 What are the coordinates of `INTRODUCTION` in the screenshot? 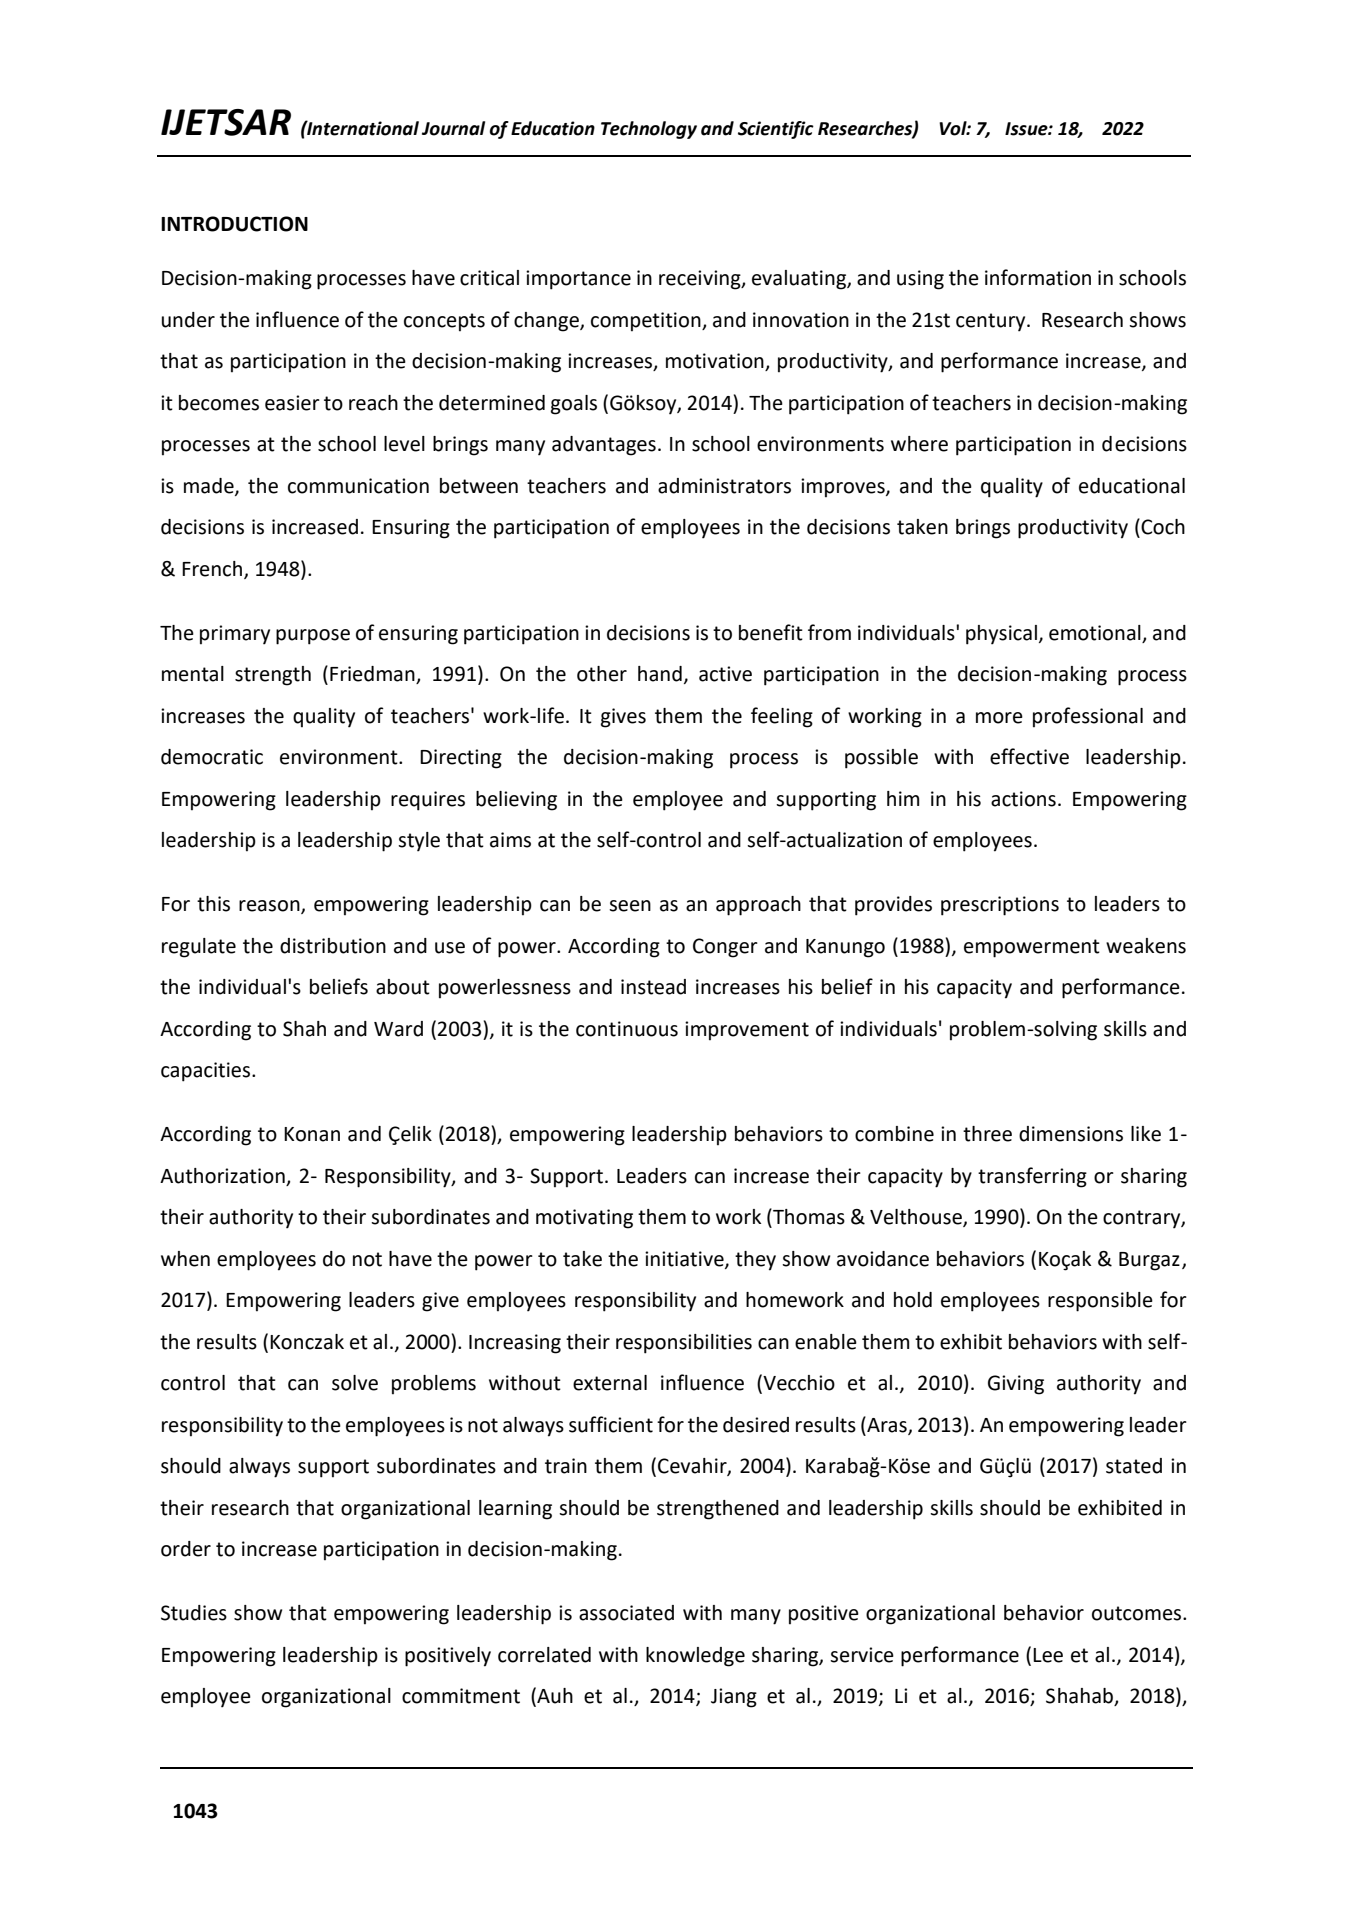 It's located at (234, 224).
